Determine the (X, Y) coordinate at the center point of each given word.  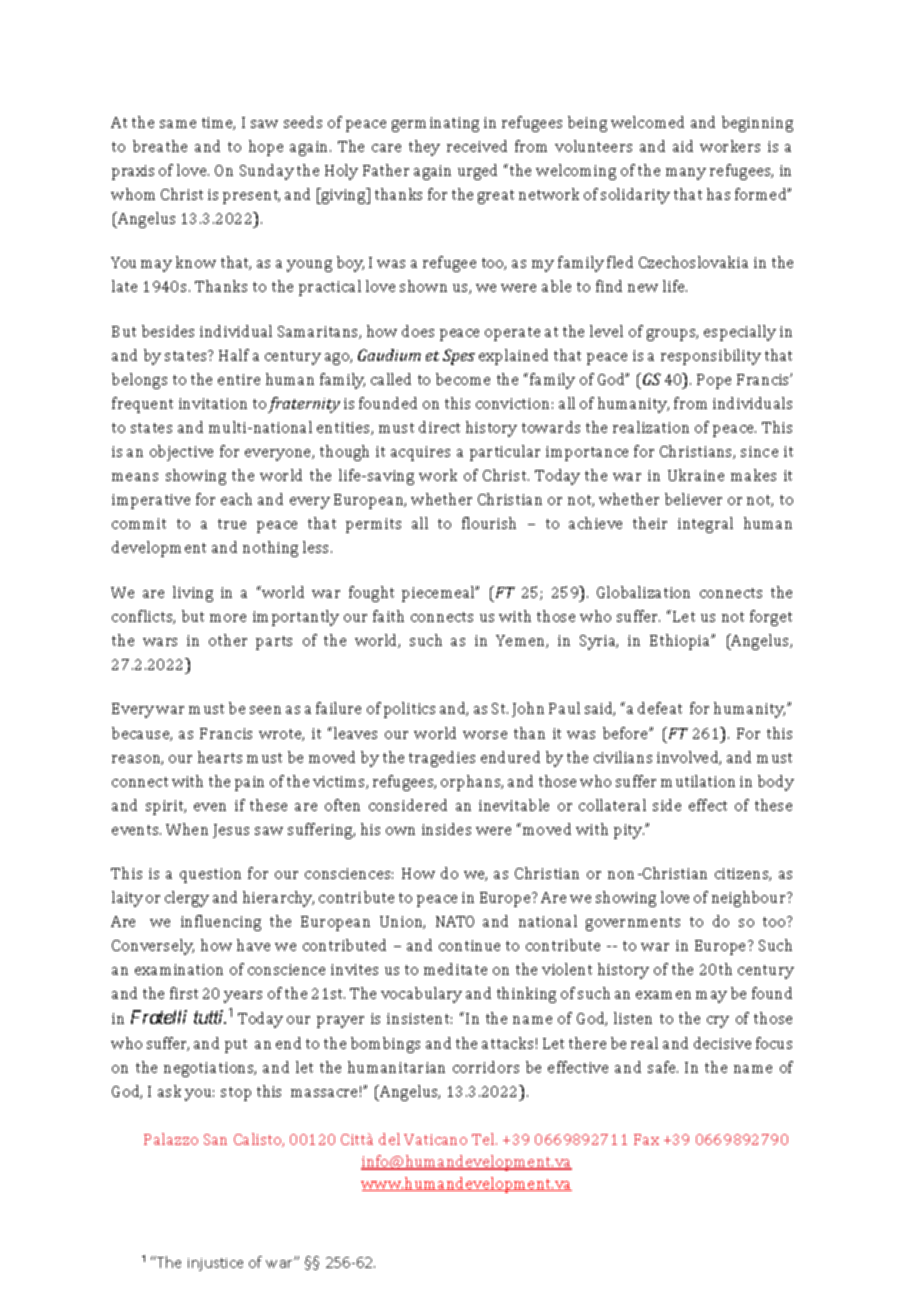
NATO (455, 921)
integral (705, 525)
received (477, 146)
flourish (489, 523)
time (218, 123)
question (210, 875)
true (232, 524)
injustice (215, 1264)
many (686, 174)
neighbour (750, 899)
